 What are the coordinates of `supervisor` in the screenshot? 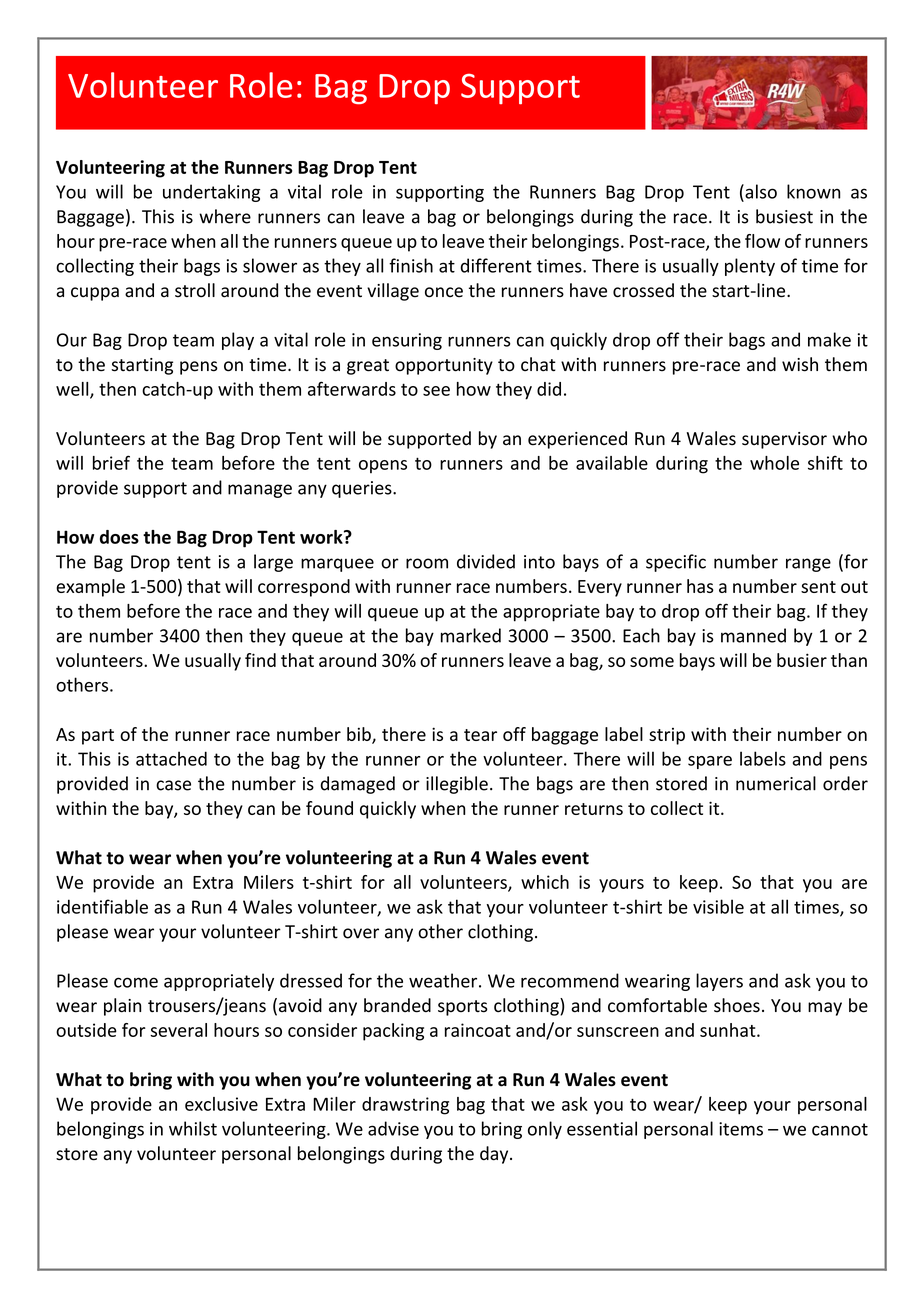 It's located at (784, 440).
